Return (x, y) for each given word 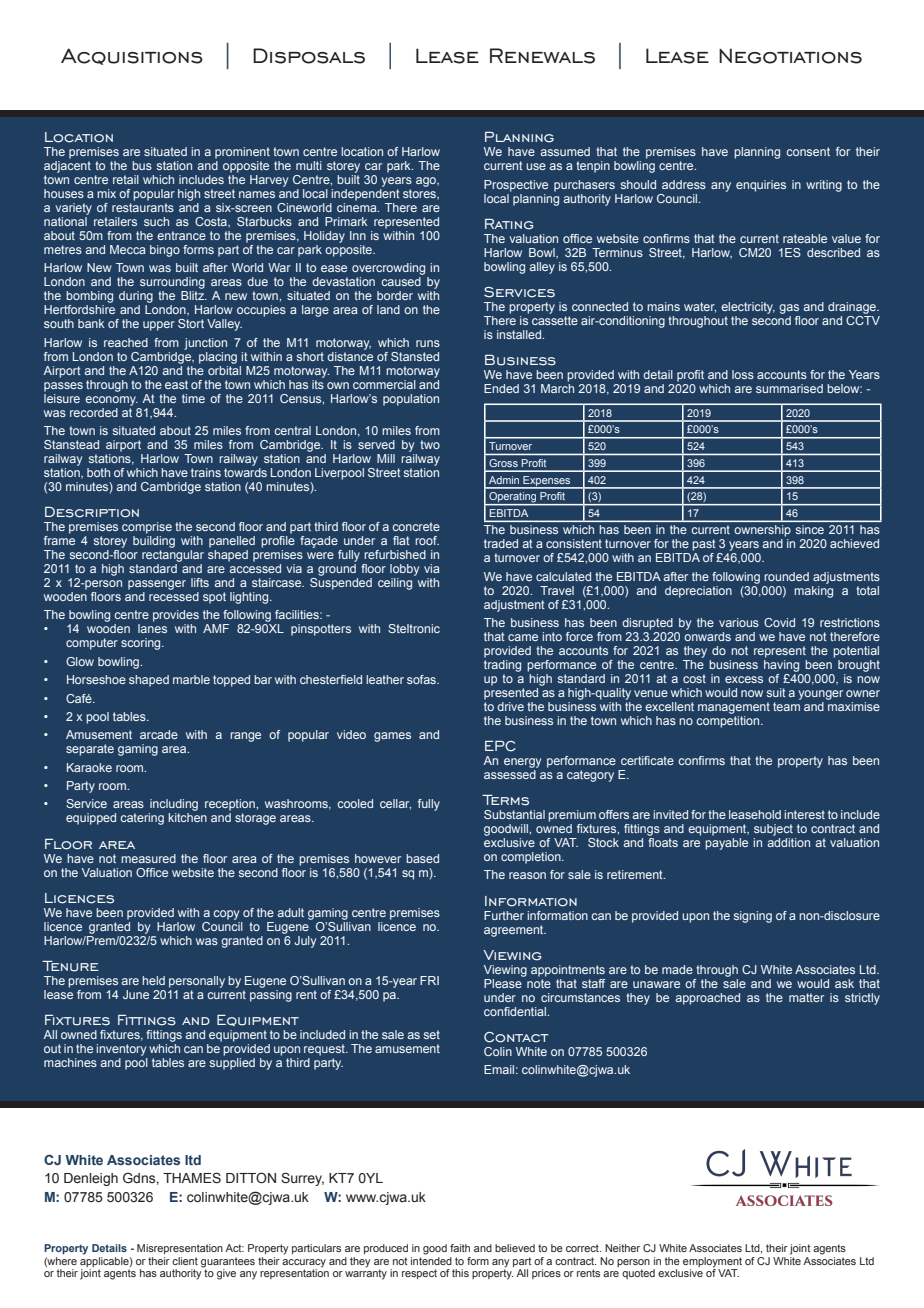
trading (502, 666)
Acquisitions (132, 56)
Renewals (542, 56)
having (781, 666)
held (153, 980)
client (185, 1261)
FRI (429, 980)
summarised (789, 388)
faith (460, 1248)
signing (753, 917)
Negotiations (790, 56)
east (176, 384)
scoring (142, 644)
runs (428, 343)
